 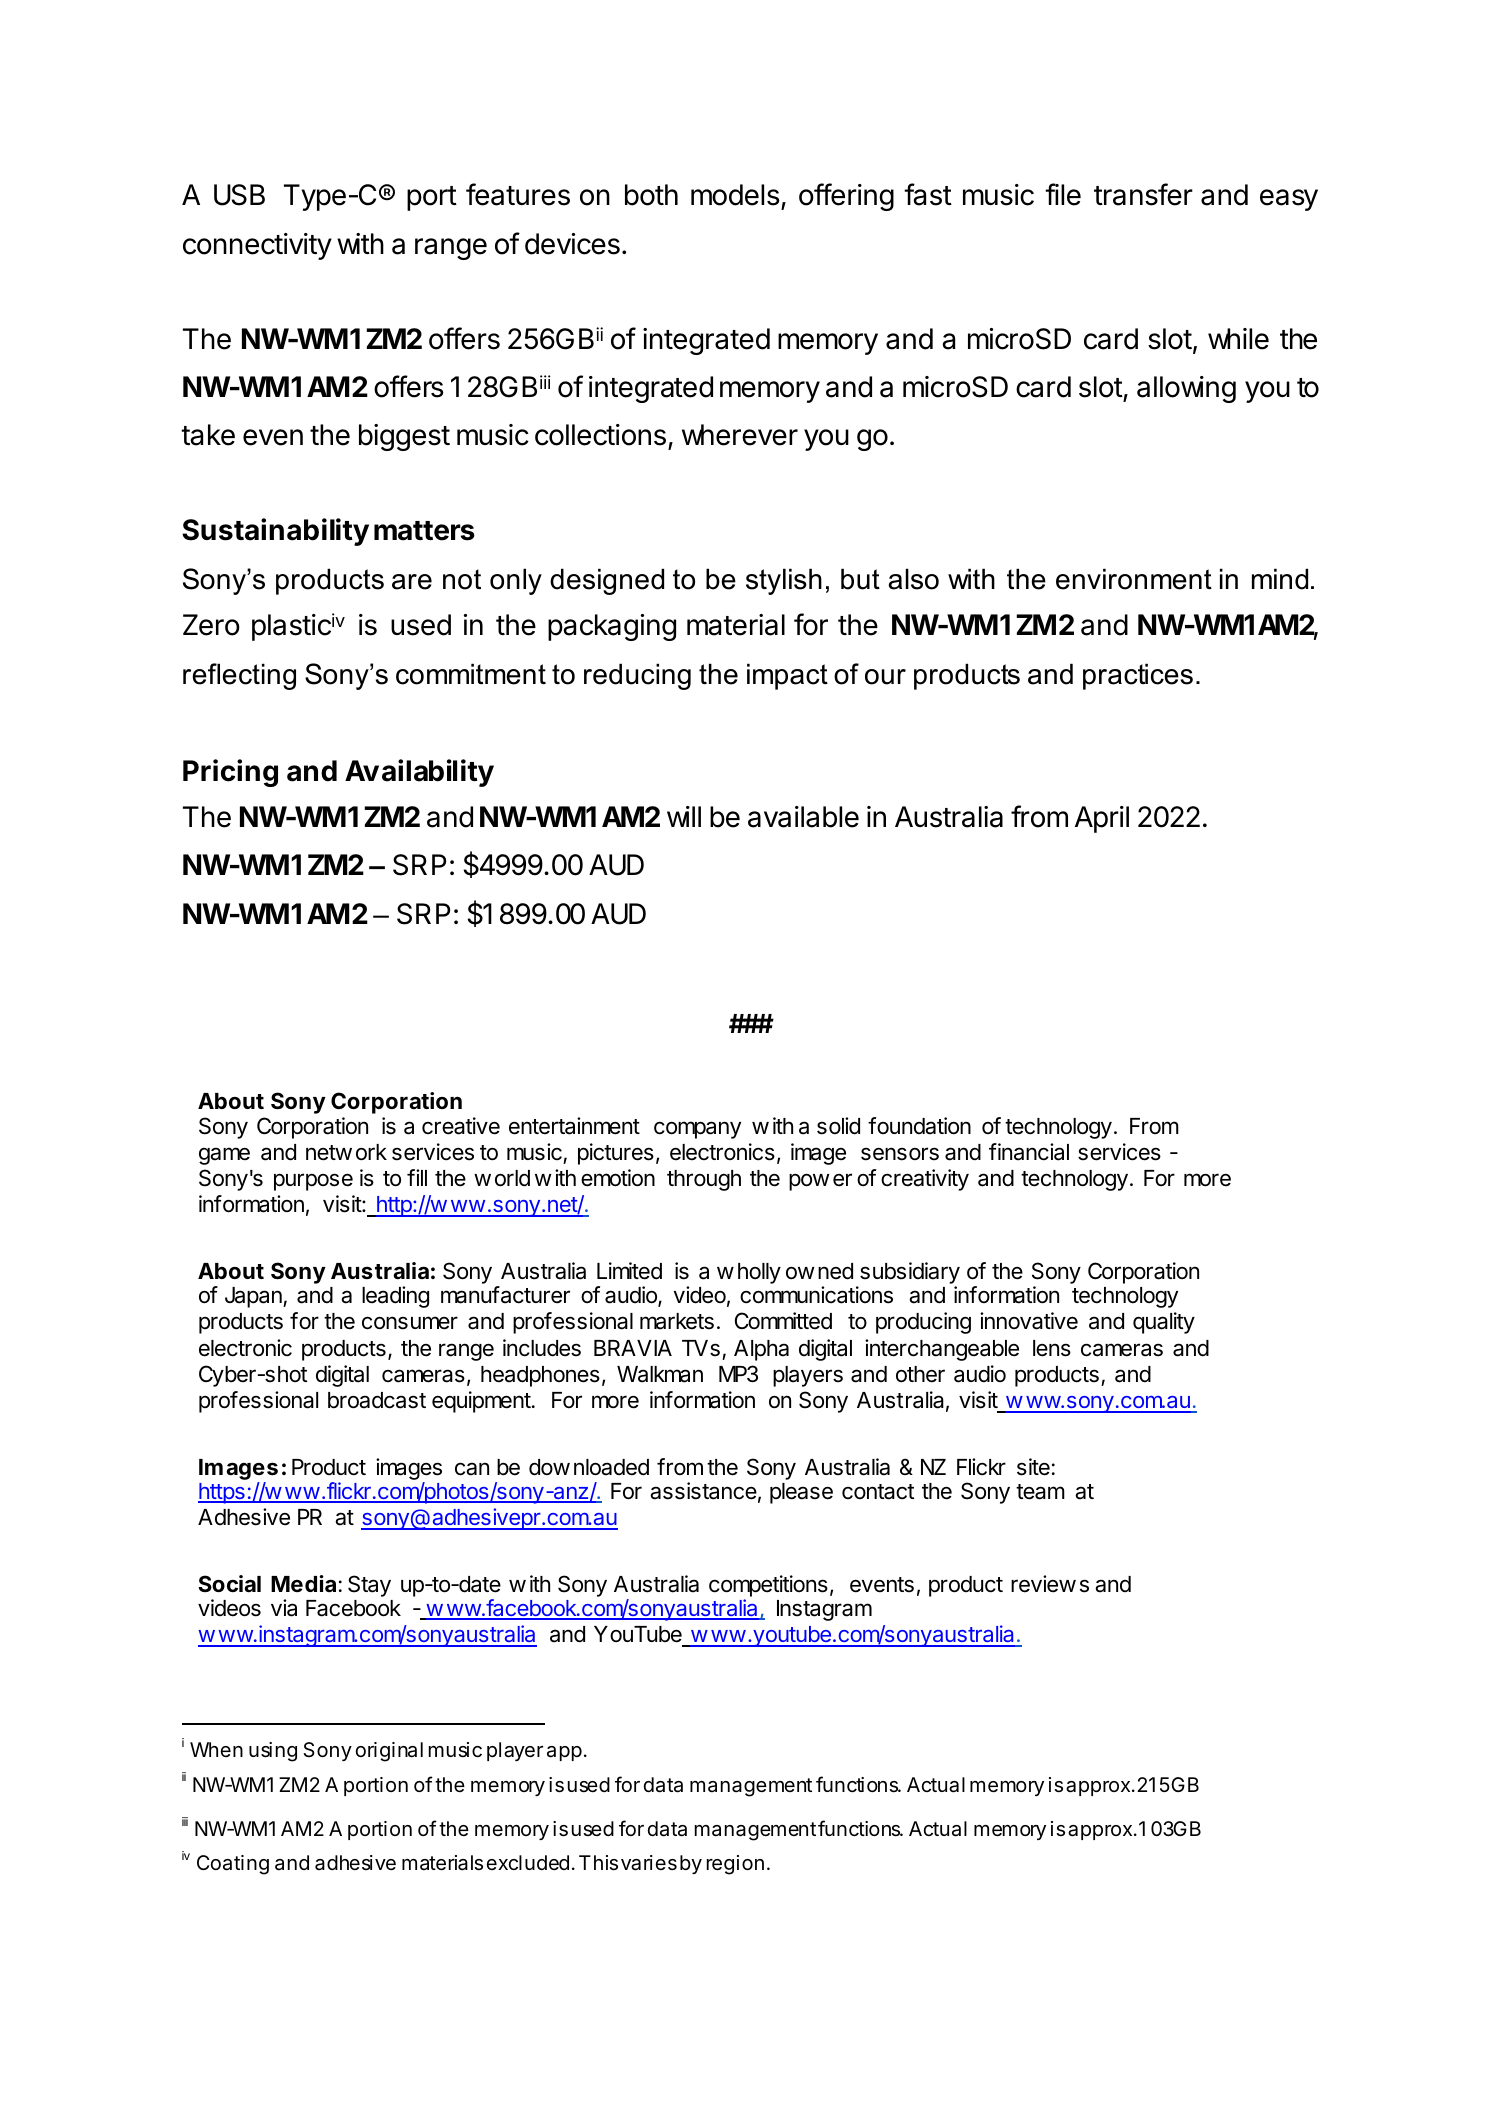 I want to click on through, so click(x=704, y=1180).
